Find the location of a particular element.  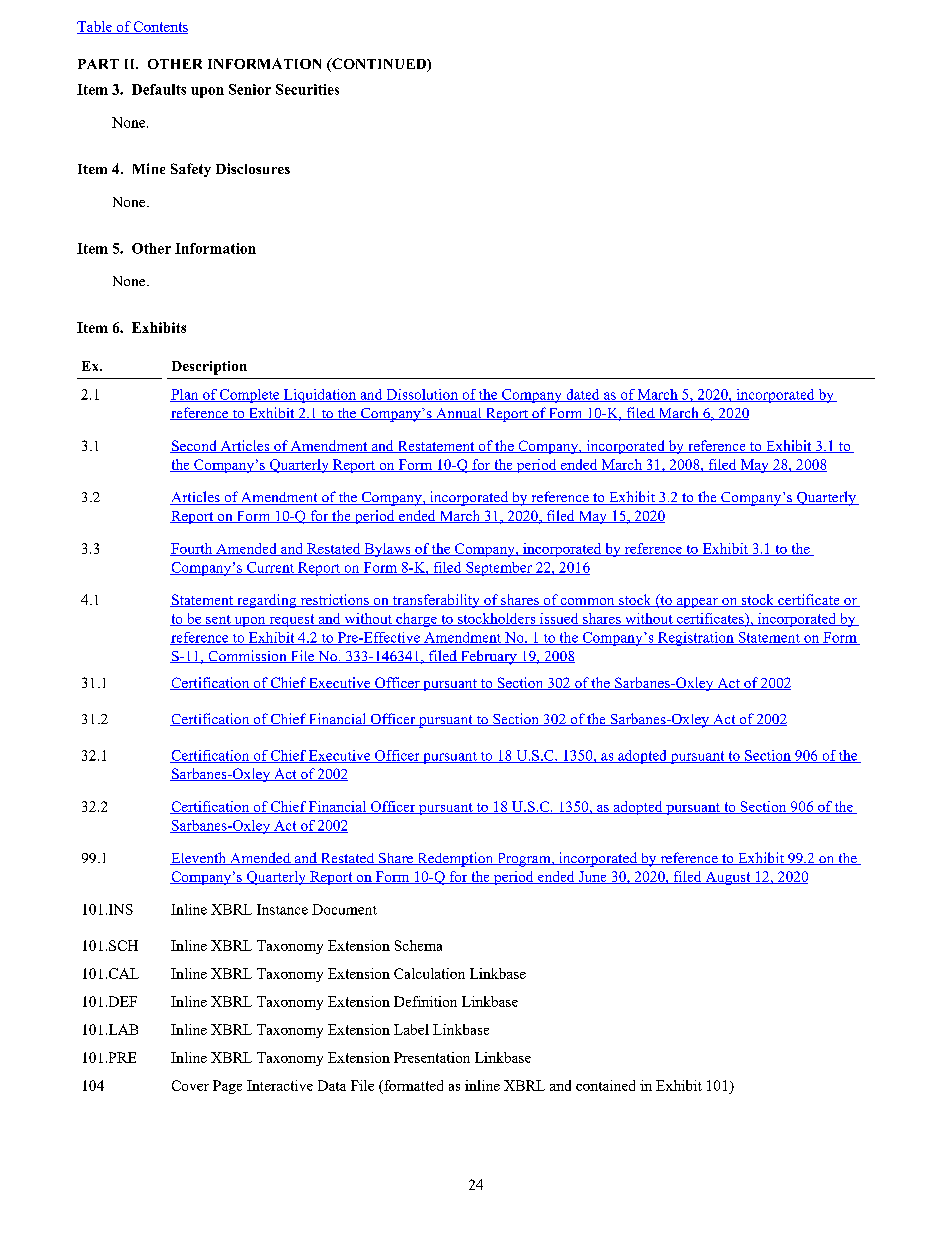

appear is located at coordinates (697, 603).
